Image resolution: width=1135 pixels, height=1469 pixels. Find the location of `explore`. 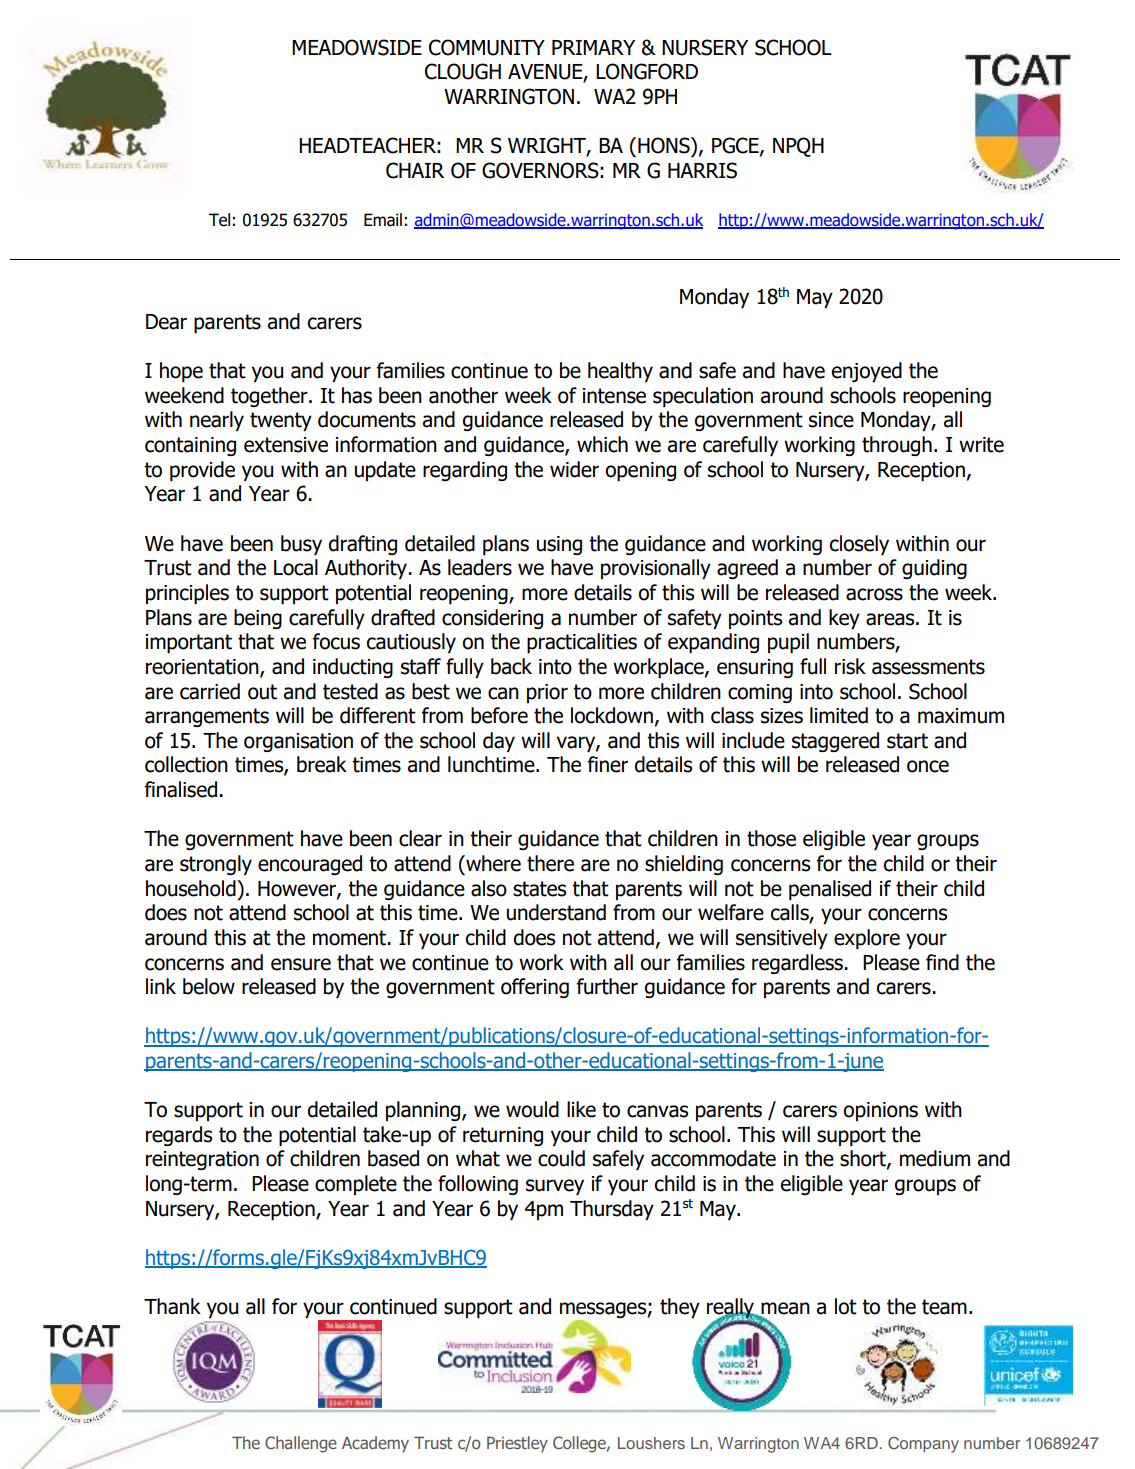

explore is located at coordinates (867, 939).
